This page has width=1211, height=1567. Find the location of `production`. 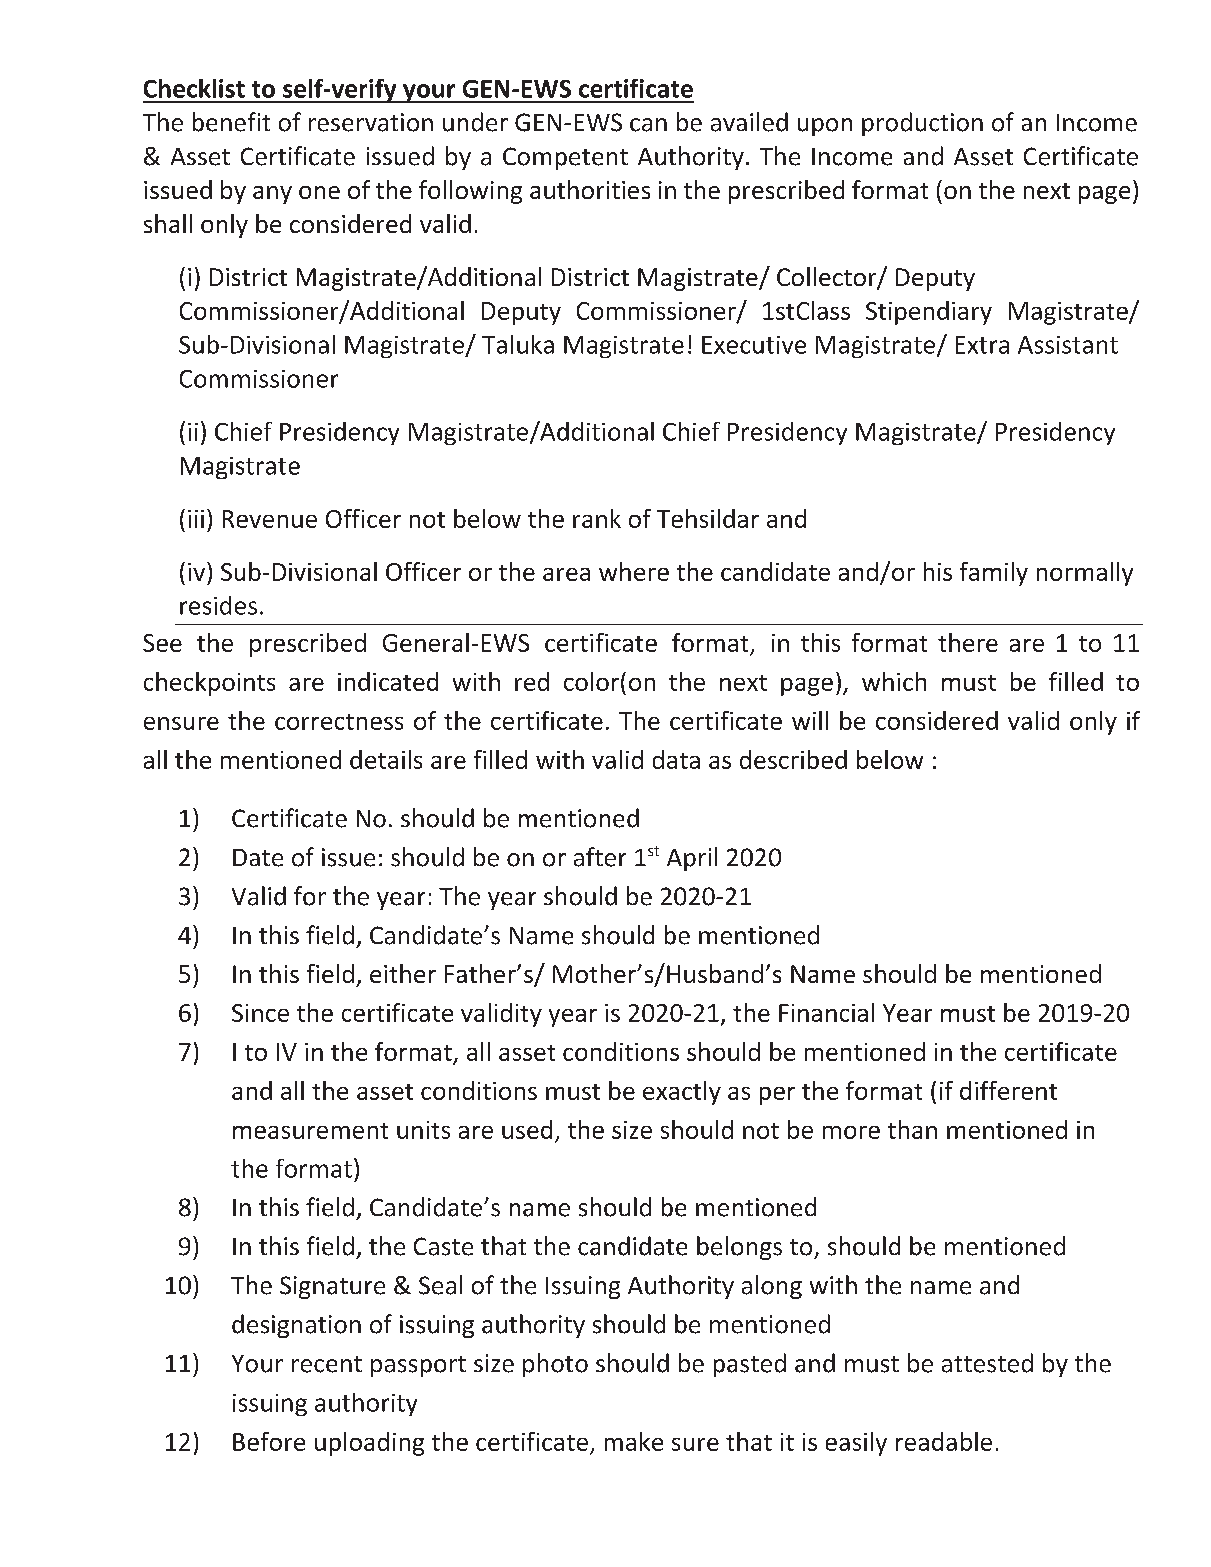

production is located at coordinates (922, 124).
